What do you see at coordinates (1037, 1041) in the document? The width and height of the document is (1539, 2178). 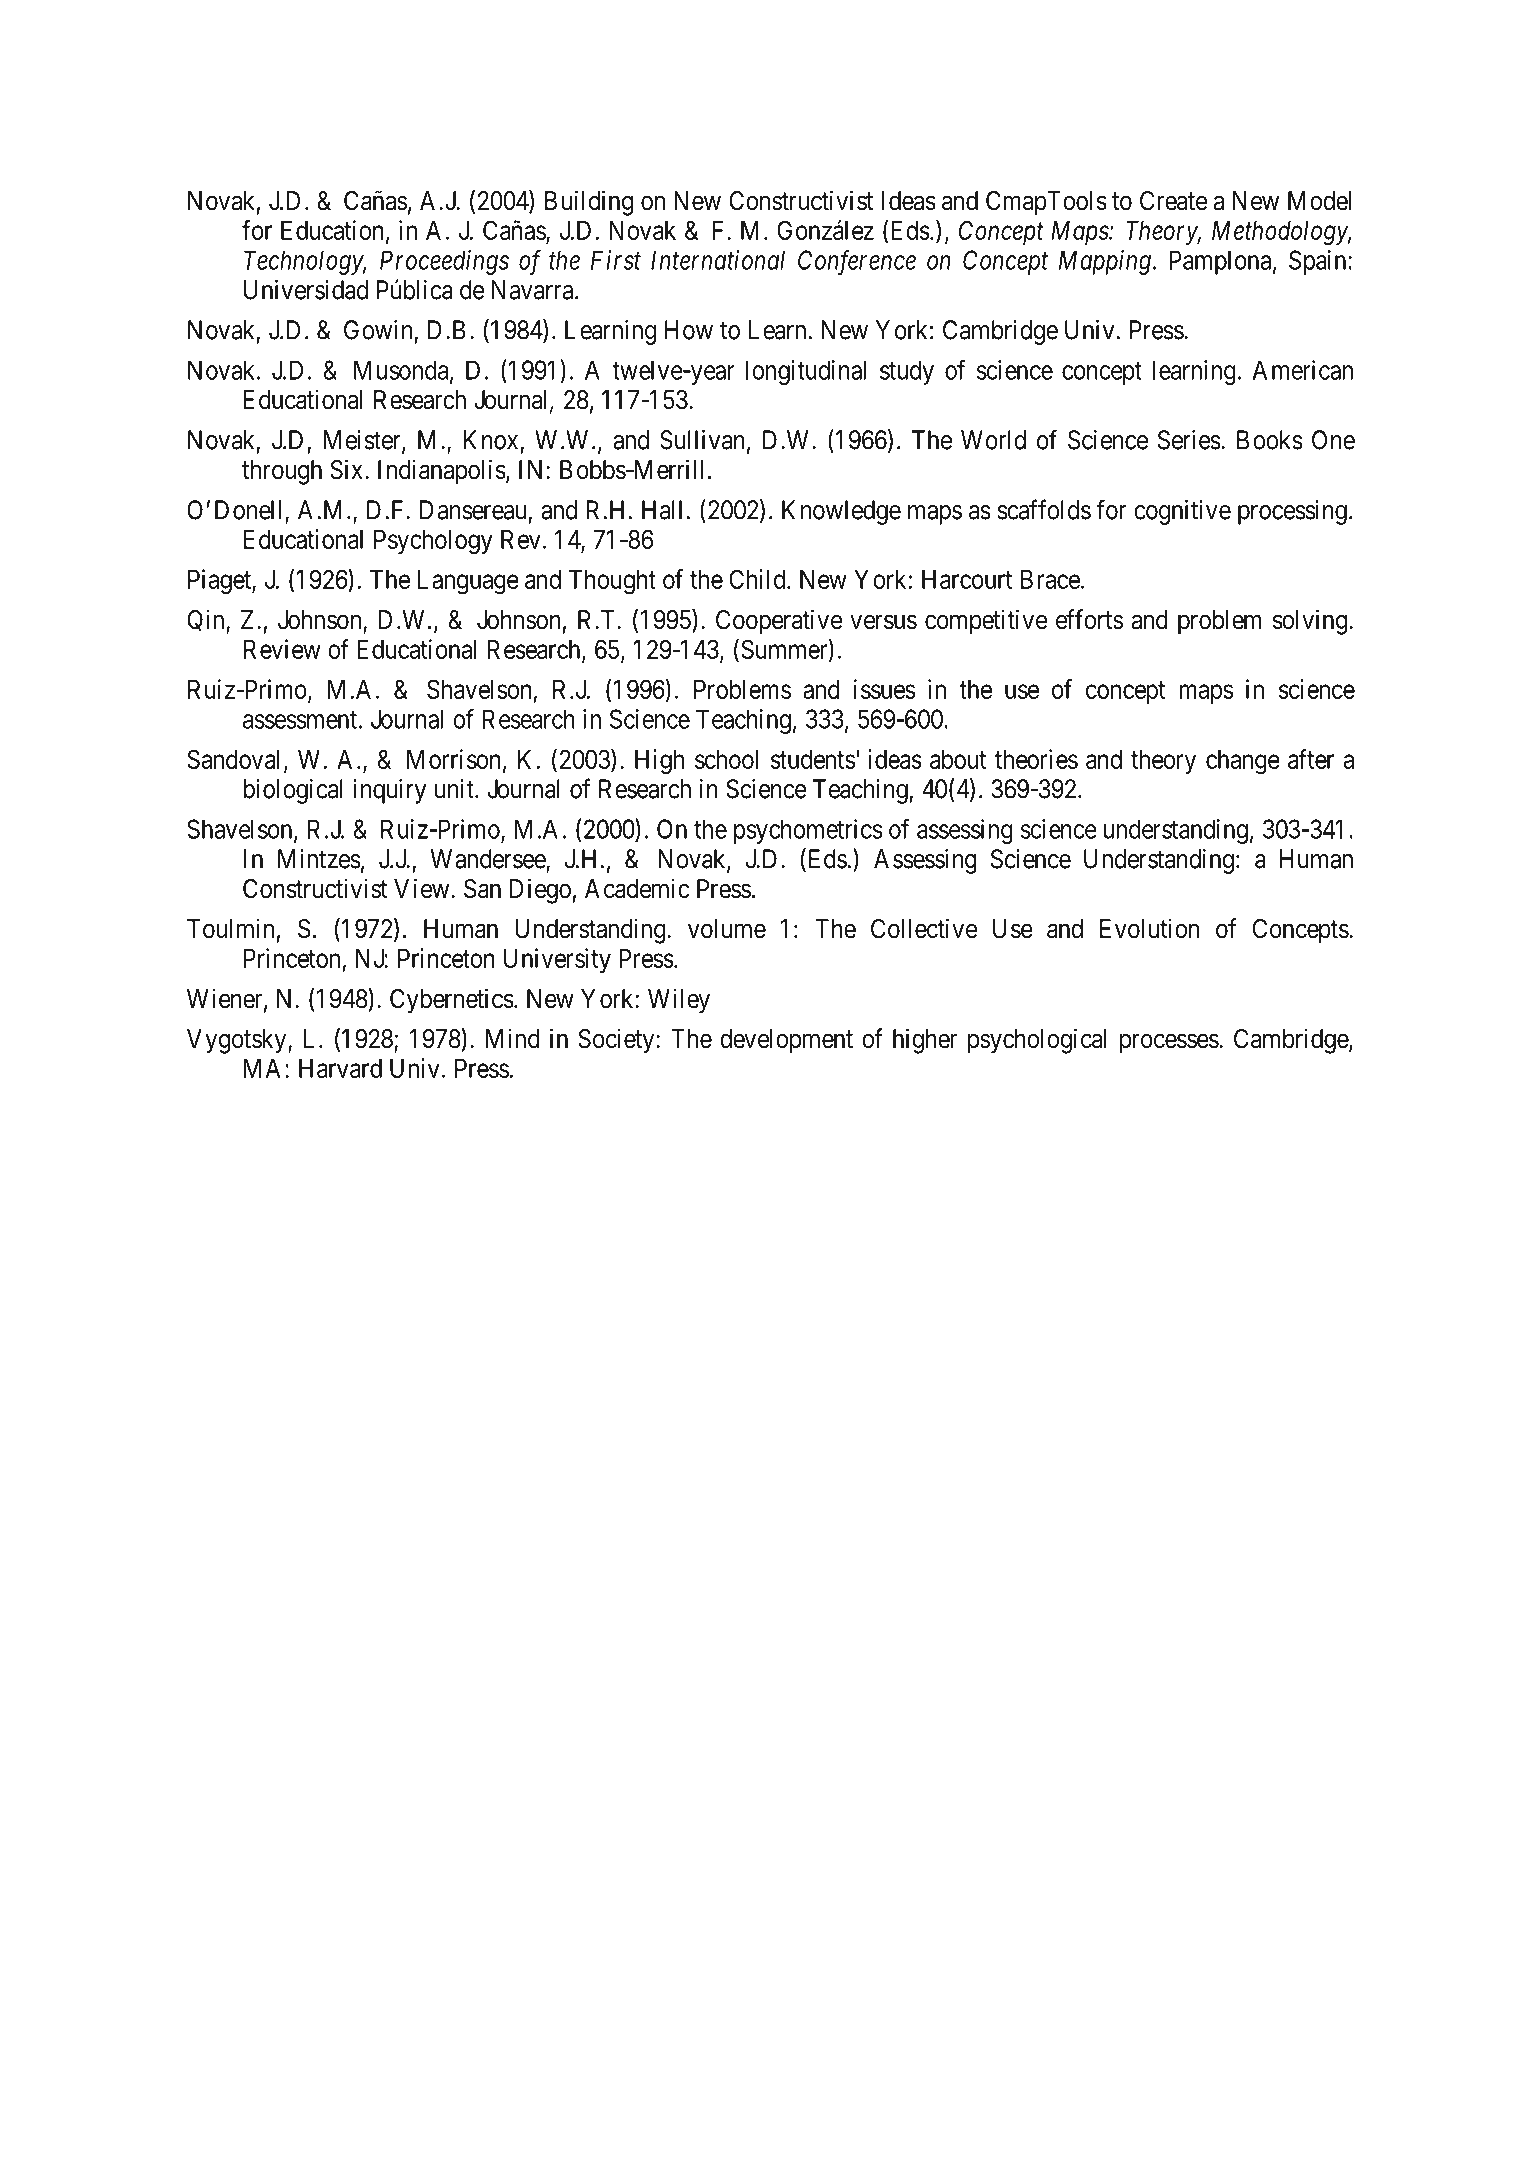 I see `psychological` at bounding box center [1037, 1041].
